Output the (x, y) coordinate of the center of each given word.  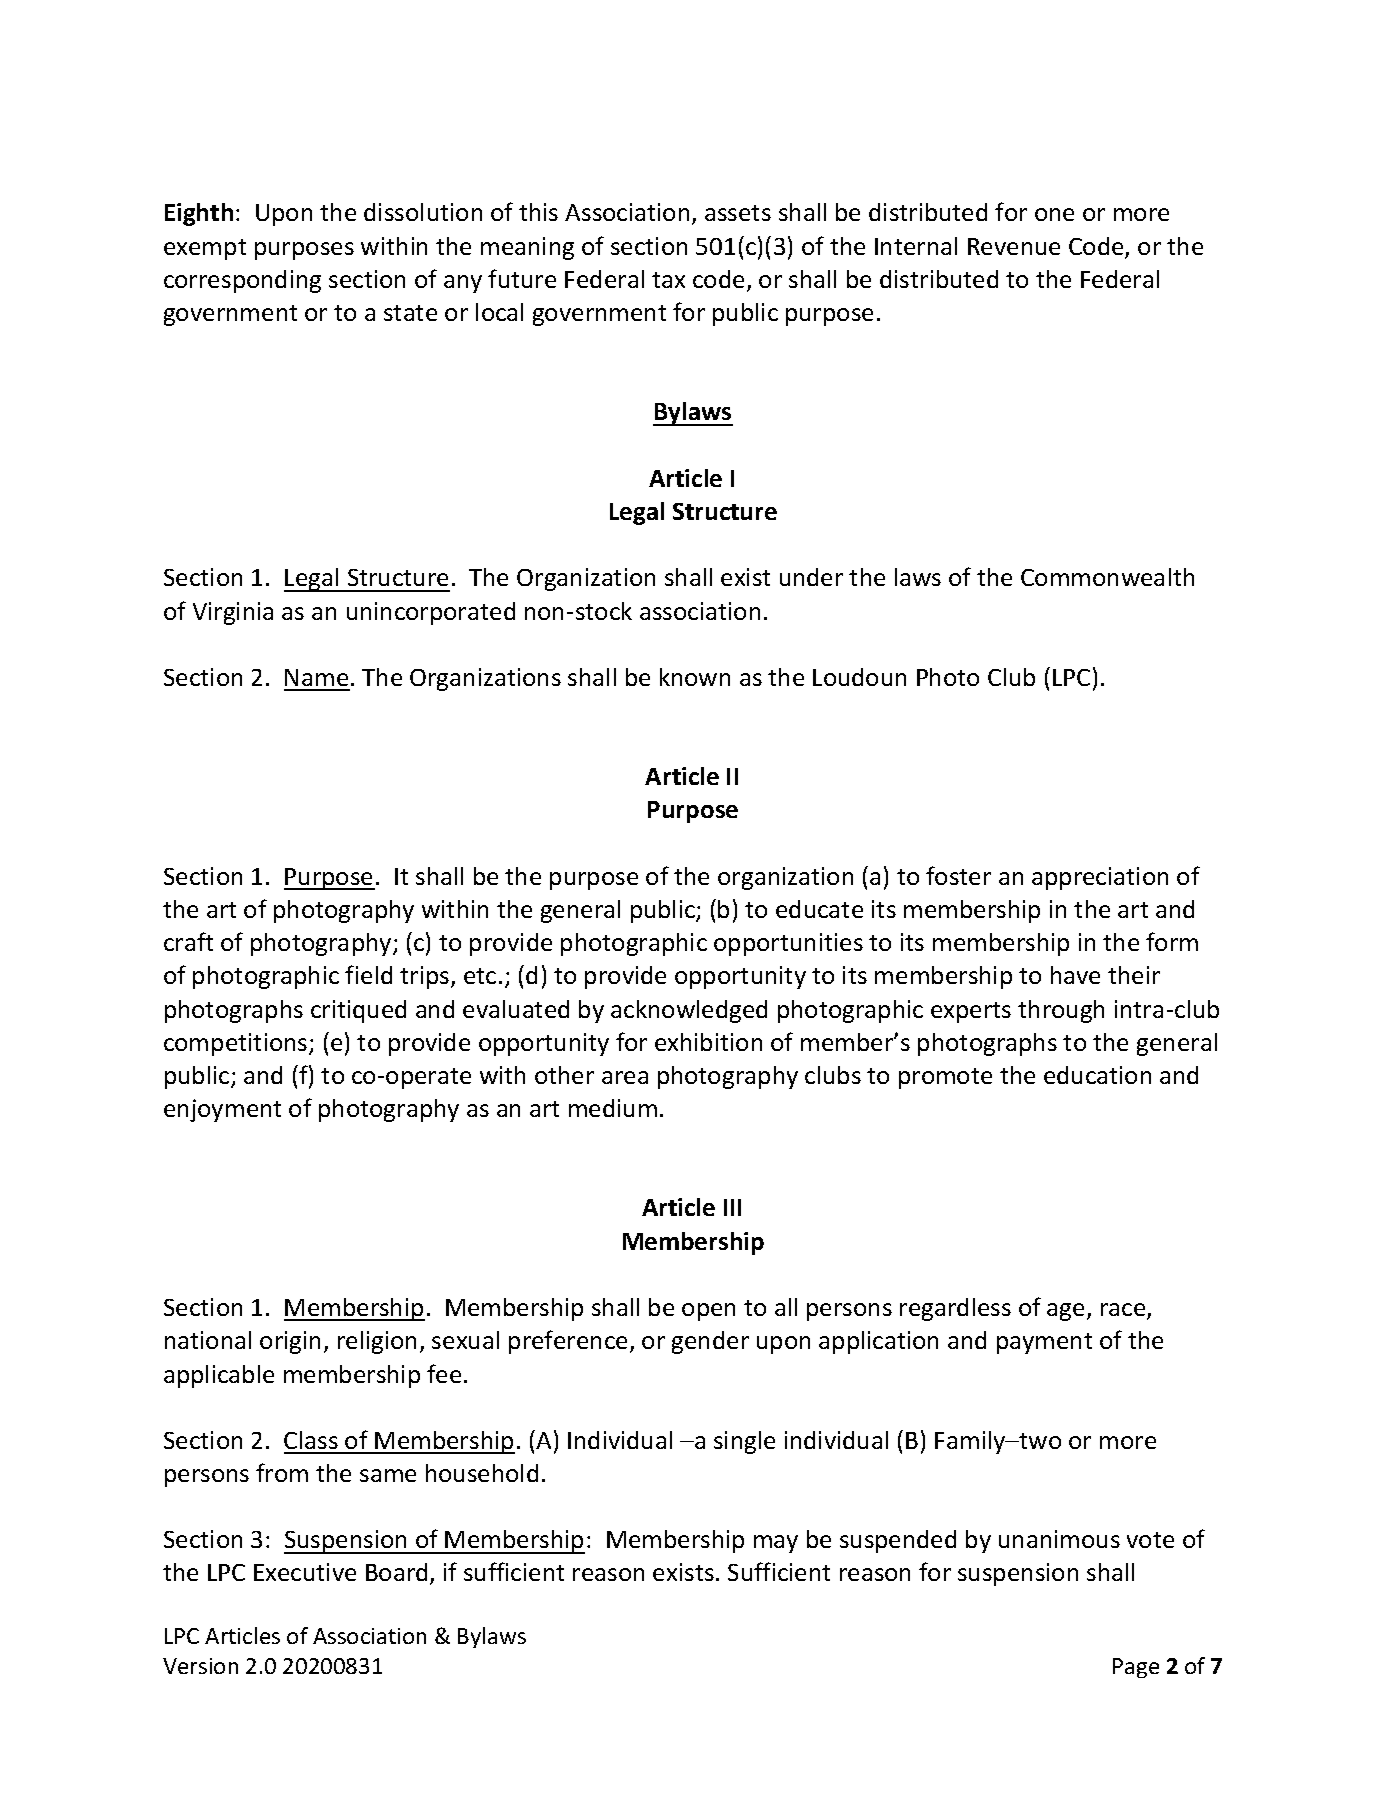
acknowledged (689, 1011)
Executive (305, 1572)
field (368, 974)
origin (290, 1342)
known (695, 677)
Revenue (1014, 246)
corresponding (242, 281)
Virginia (233, 613)
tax (668, 280)
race (1124, 1311)
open (708, 1312)
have (1075, 975)
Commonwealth (1107, 577)
